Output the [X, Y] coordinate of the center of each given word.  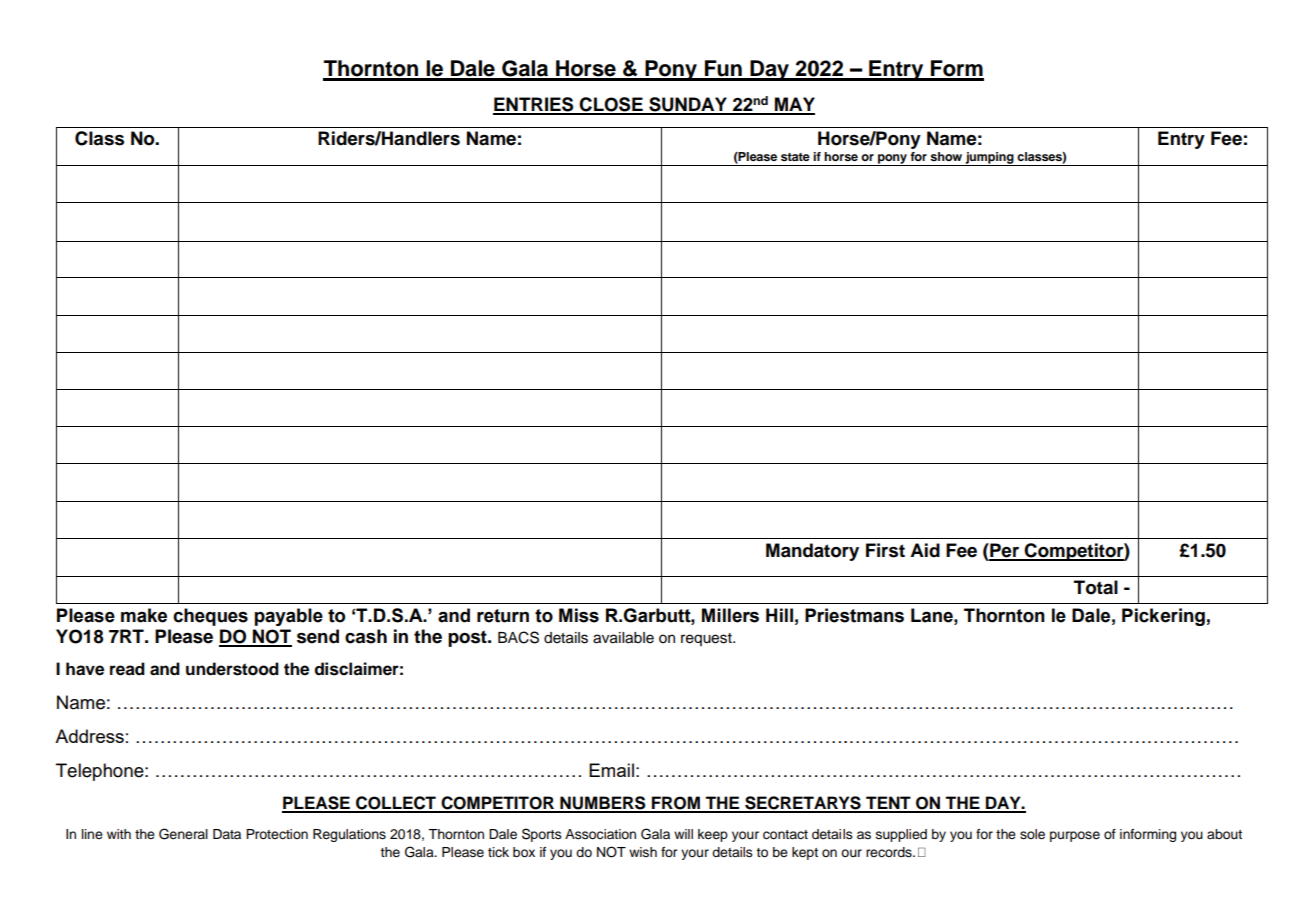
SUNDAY [688, 105]
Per [1004, 551]
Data [227, 834]
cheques [210, 617]
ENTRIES [534, 105]
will [683, 834]
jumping [990, 159]
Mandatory [812, 552]
